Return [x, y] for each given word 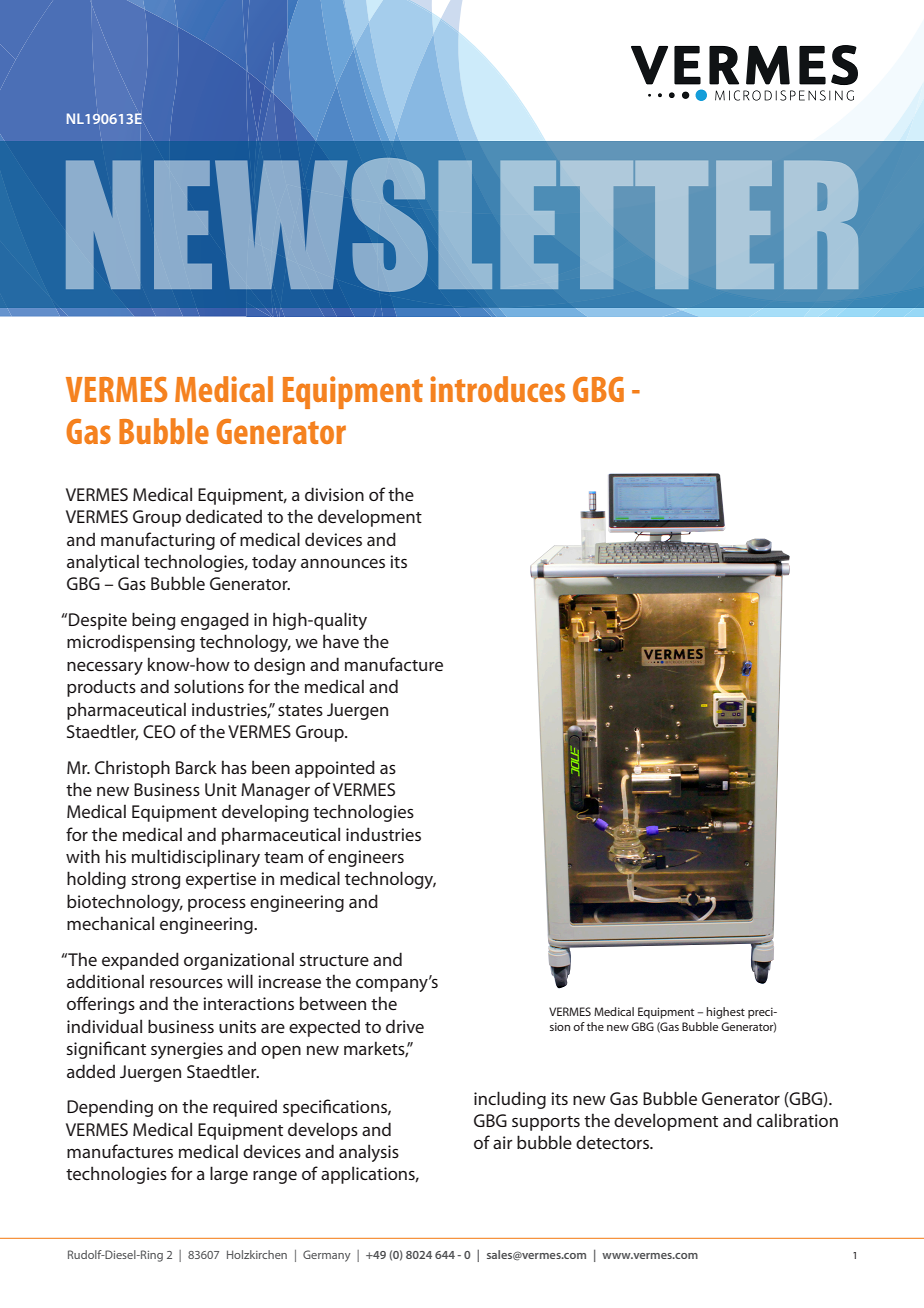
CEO [159, 731]
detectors [614, 1142]
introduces [497, 389]
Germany [327, 1256]
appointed [335, 769]
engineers [366, 858]
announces [343, 563]
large [229, 1175]
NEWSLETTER [462, 225]
